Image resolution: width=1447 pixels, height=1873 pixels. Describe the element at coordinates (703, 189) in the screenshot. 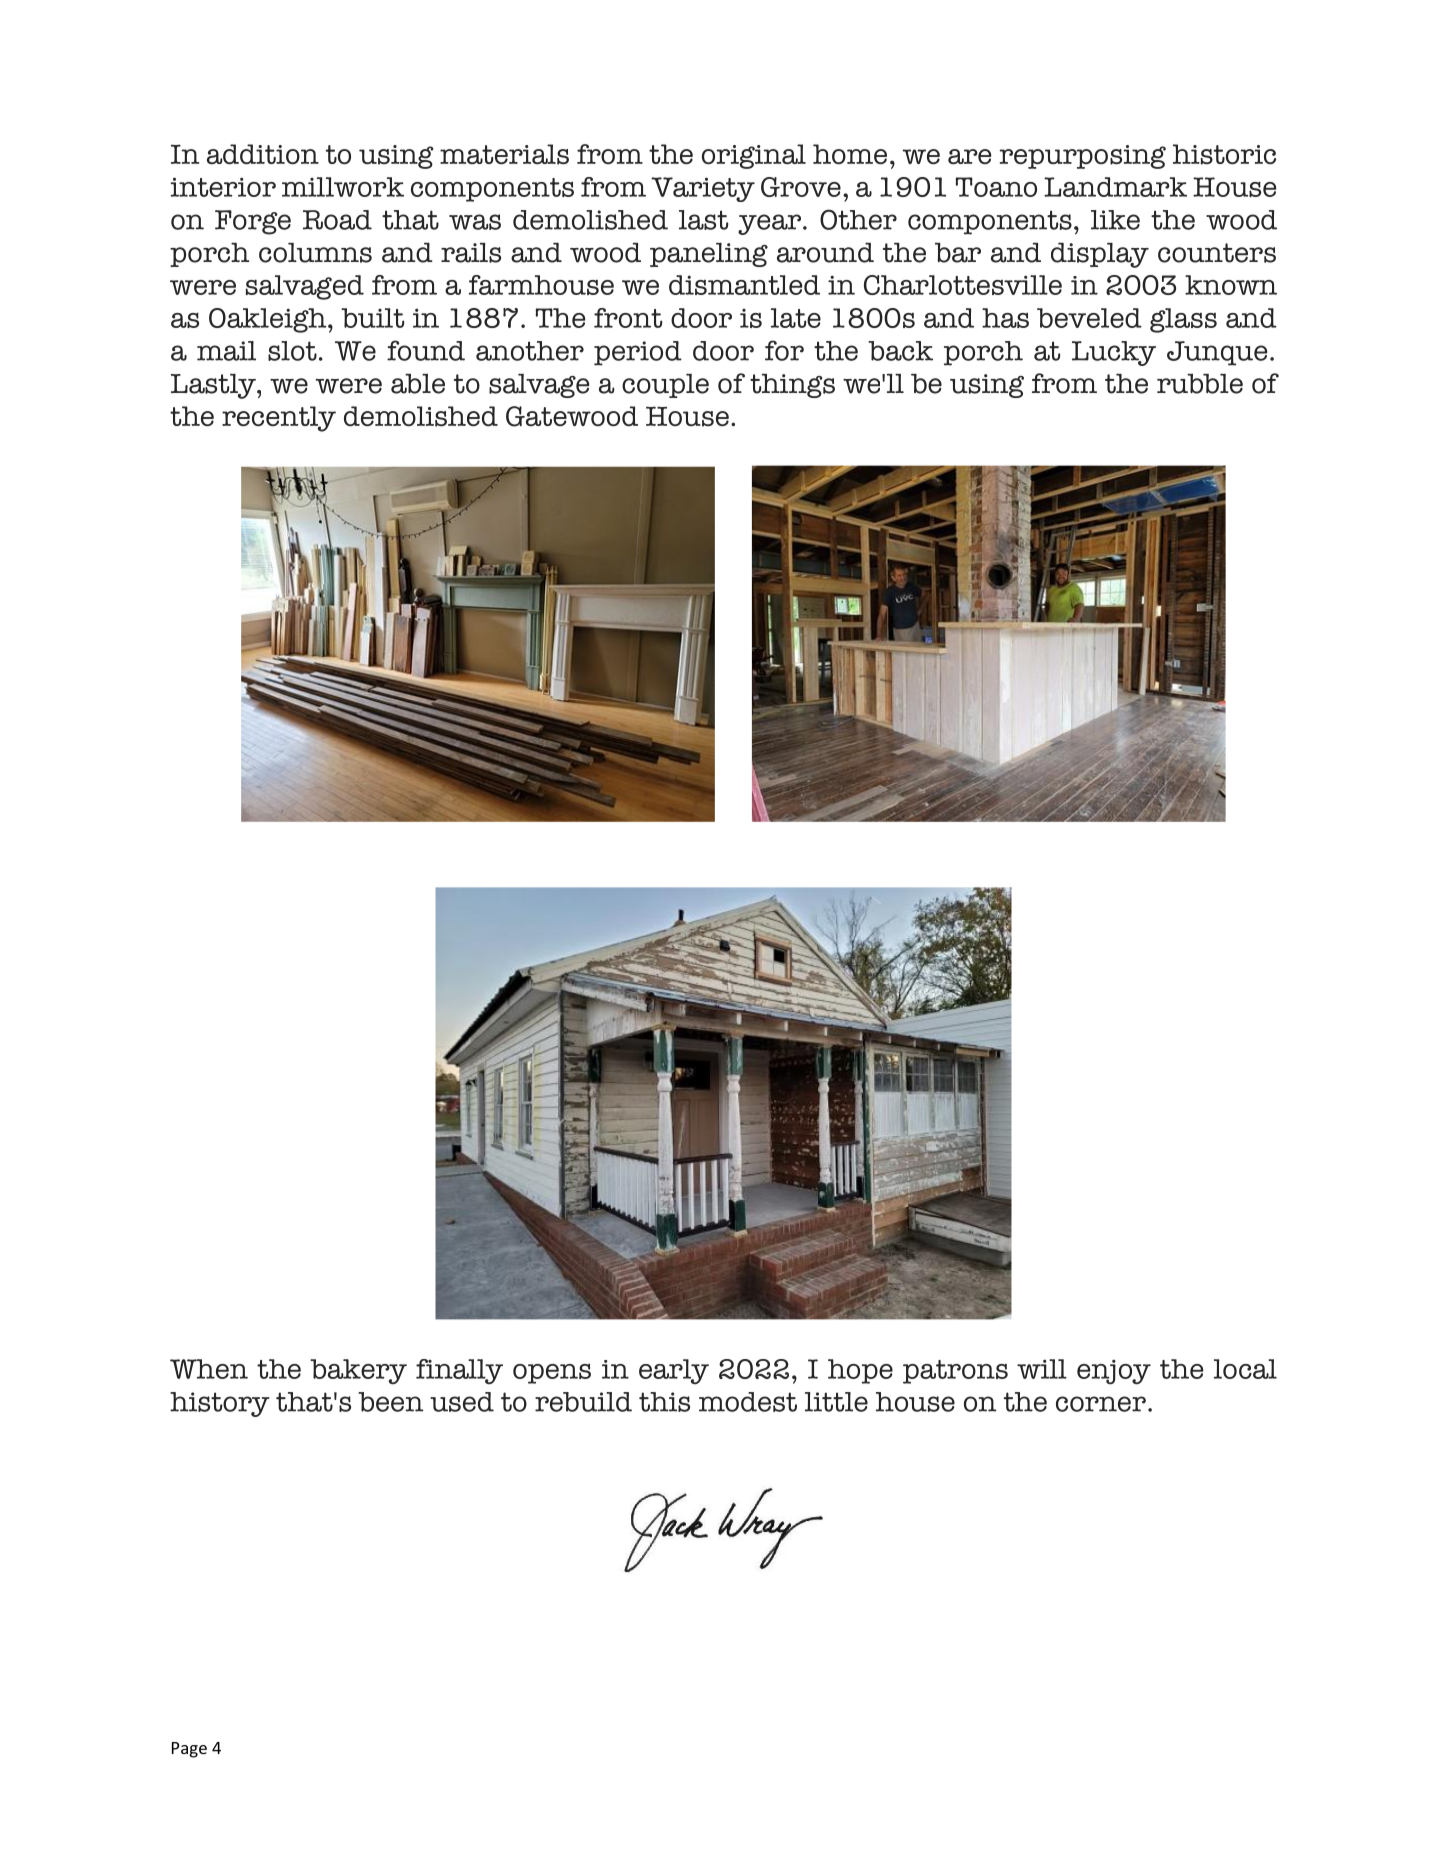

I see `Variety` at that location.
